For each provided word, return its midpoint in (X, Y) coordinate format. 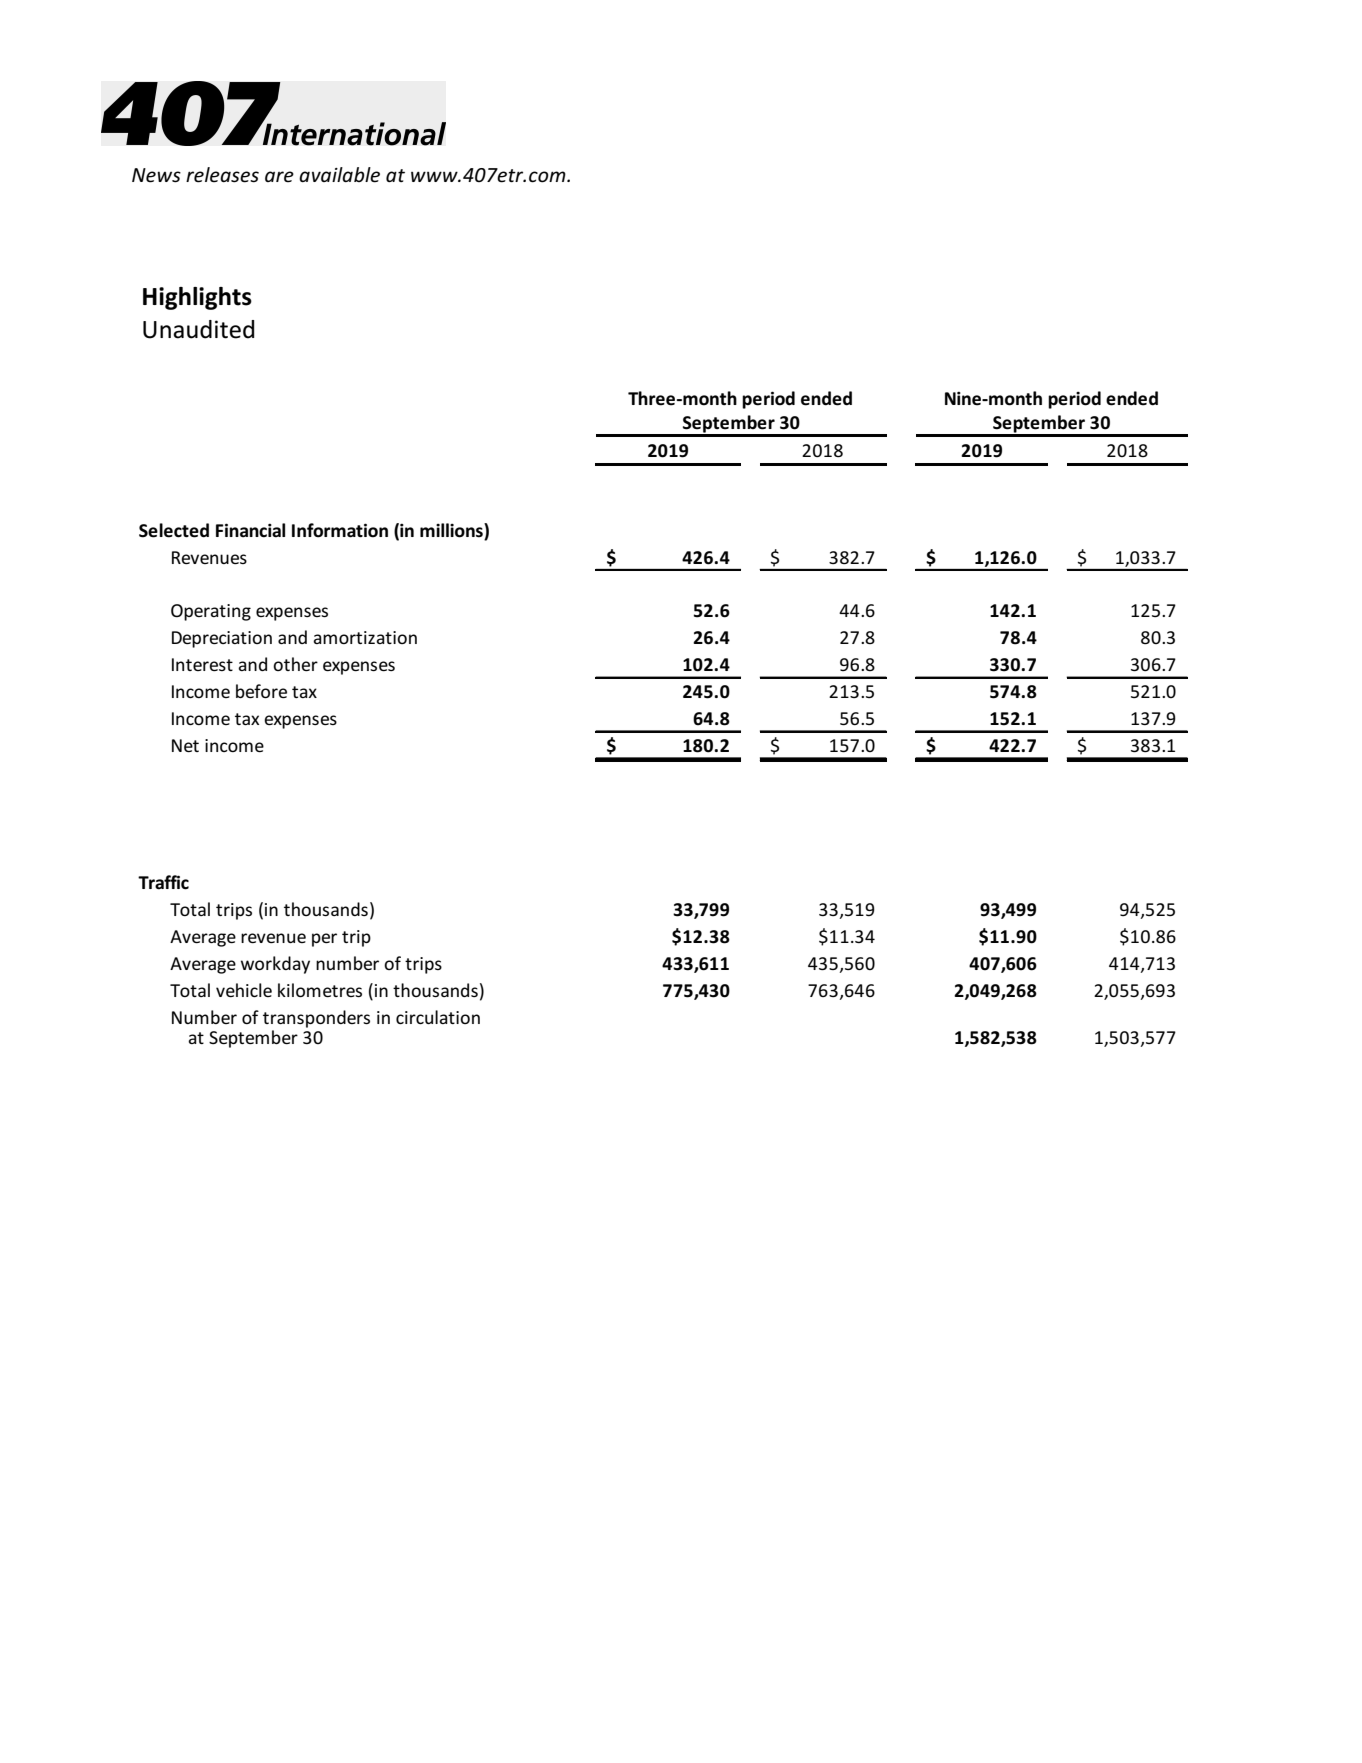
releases (222, 175)
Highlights (197, 298)
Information (340, 530)
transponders (316, 1019)
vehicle (244, 990)
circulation (438, 1017)
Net (185, 745)
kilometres (320, 990)
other (295, 664)
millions (452, 530)
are (279, 177)
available (339, 175)
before (261, 691)
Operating (211, 612)
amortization (365, 637)
